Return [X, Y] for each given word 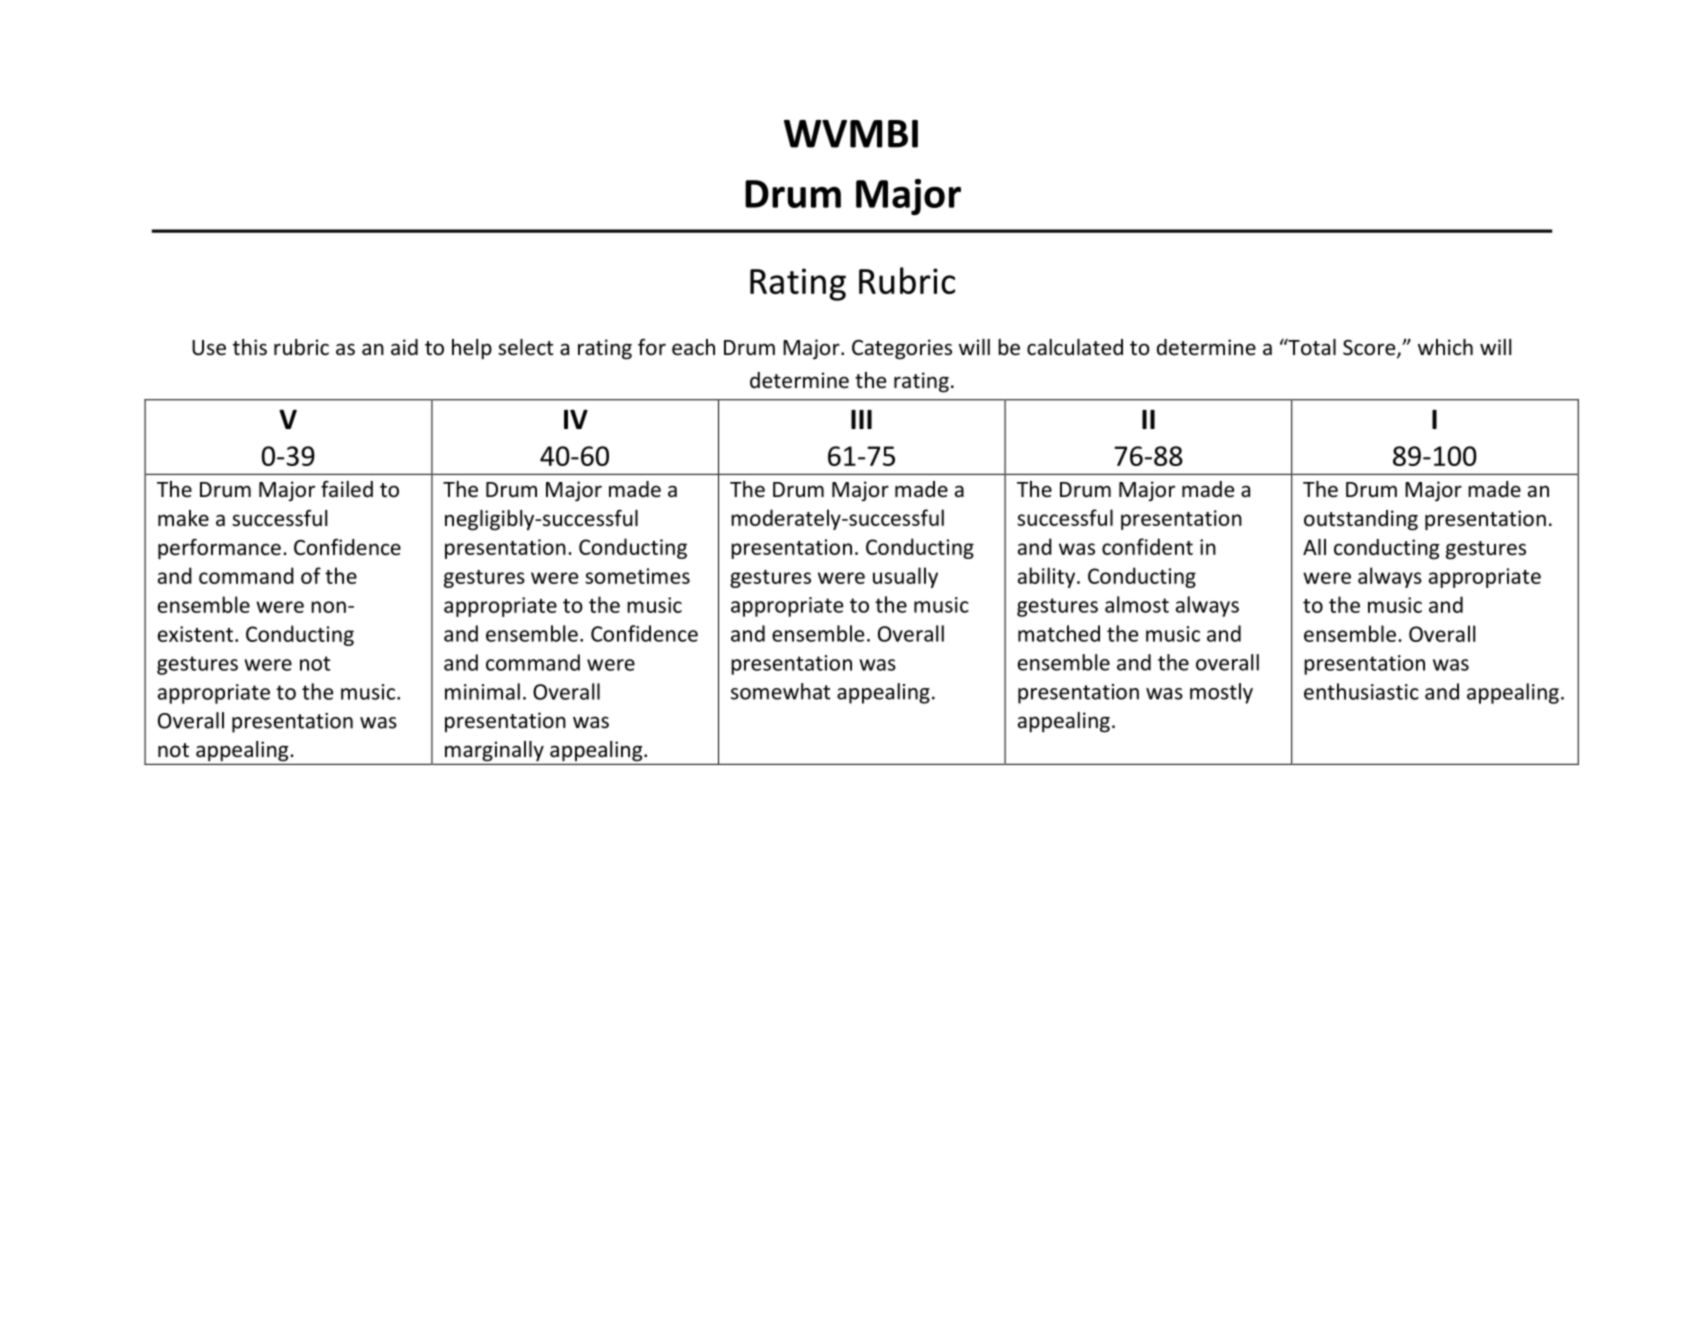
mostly [1221, 693]
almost [1137, 604]
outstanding [1361, 520]
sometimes [637, 576]
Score [1370, 349]
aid [404, 347]
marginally [494, 751]
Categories [902, 349]
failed [347, 489]
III [861, 419]
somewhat [780, 691]
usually [905, 577]
